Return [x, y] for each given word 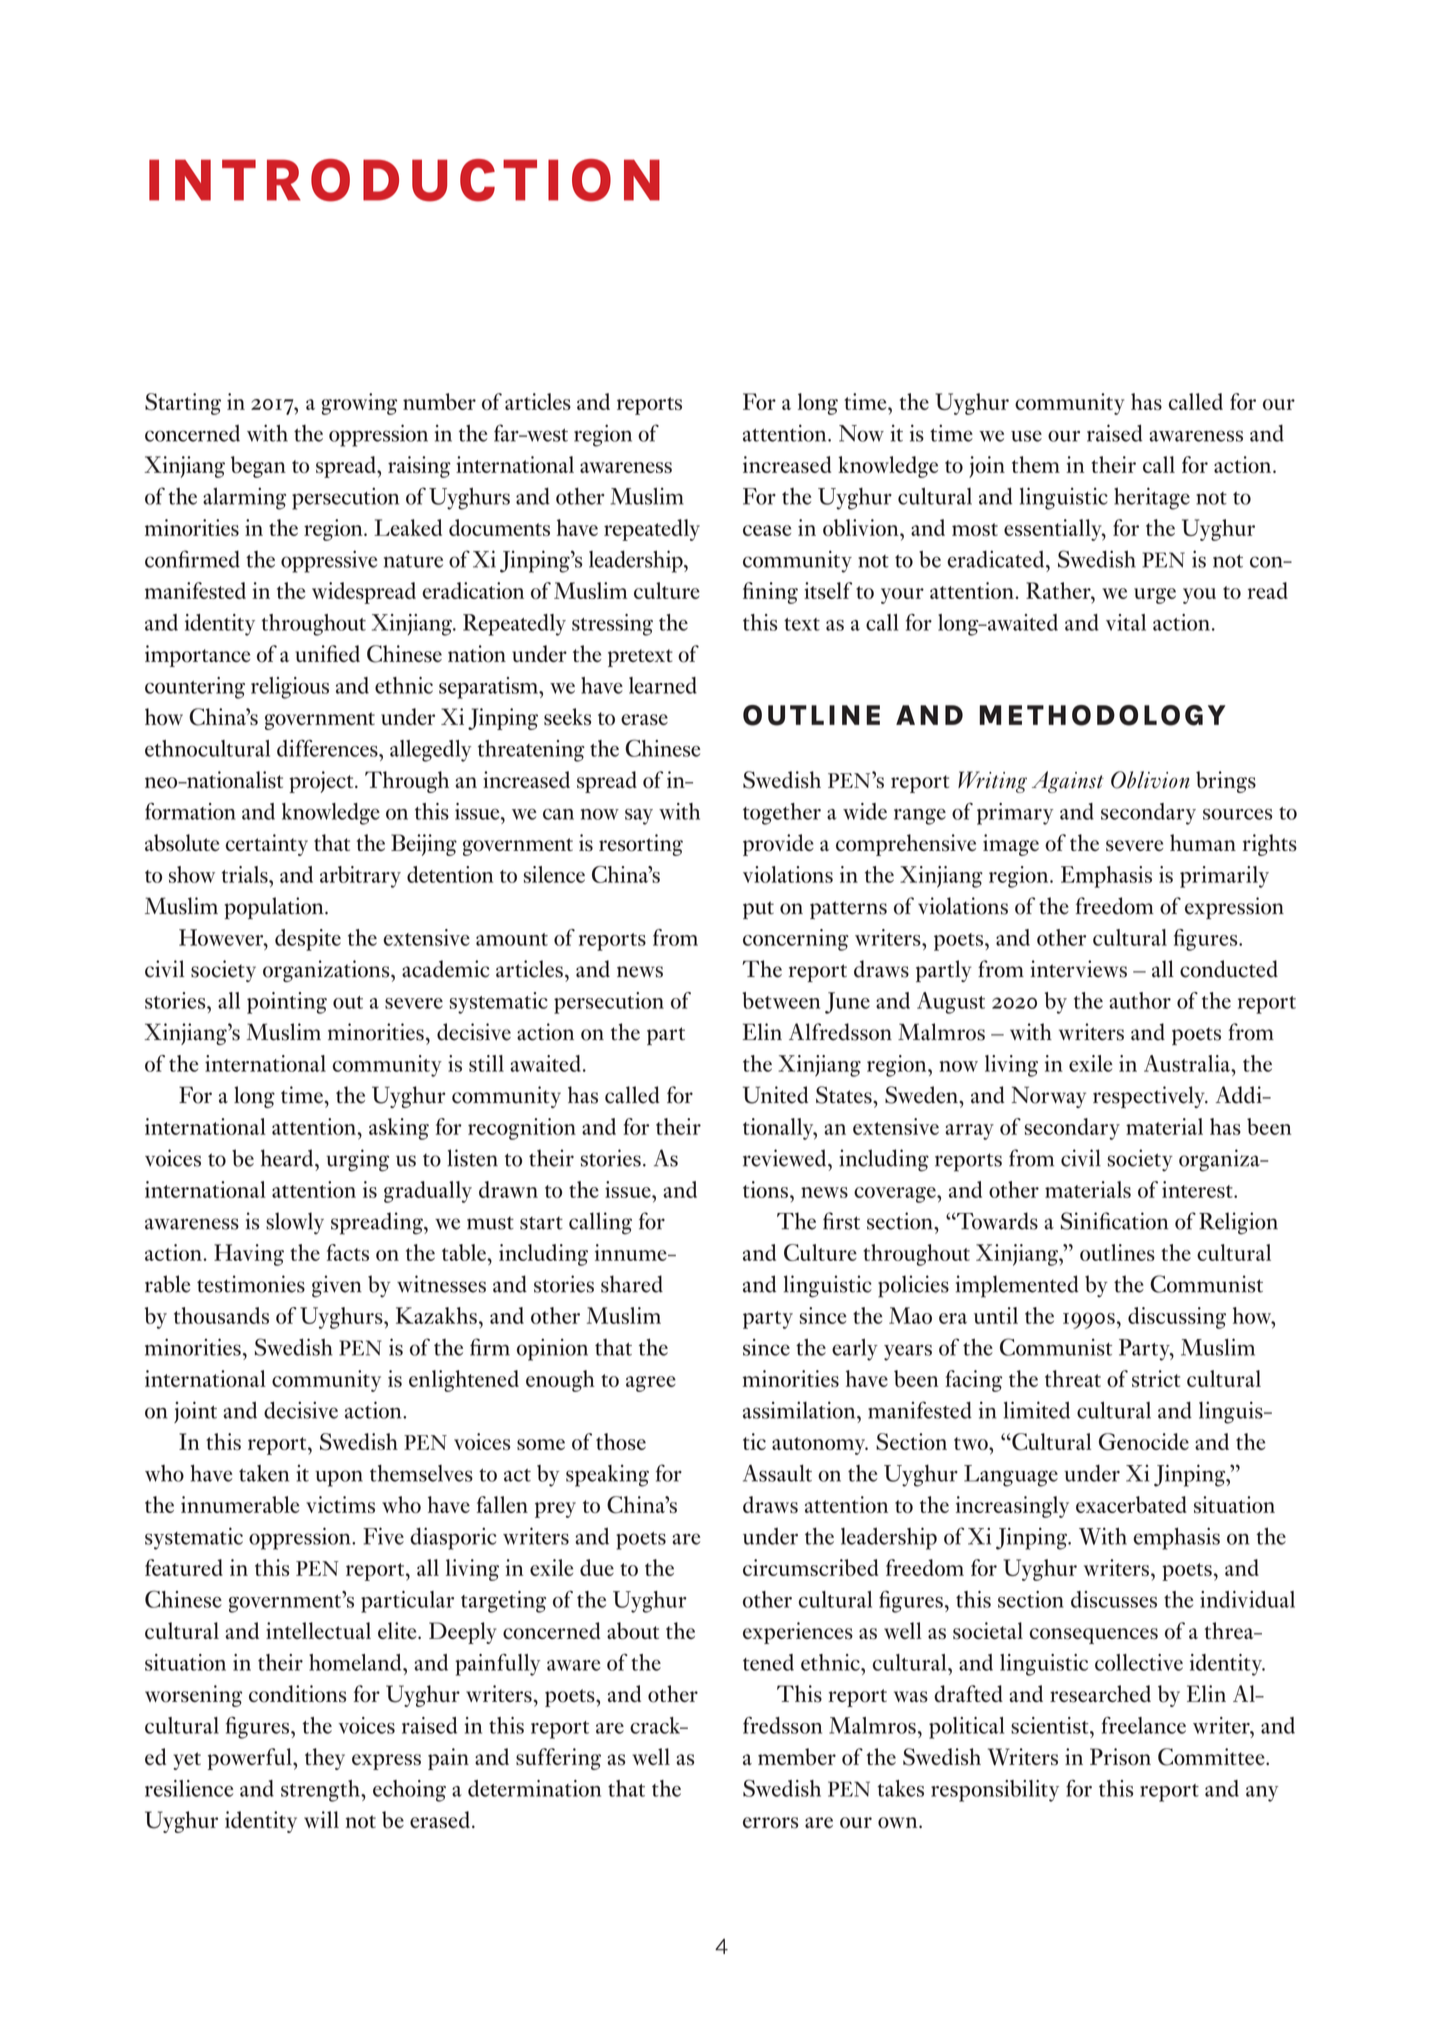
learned [663, 685]
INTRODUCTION [404, 180]
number [439, 401]
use [1026, 436]
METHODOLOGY [1103, 715]
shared [632, 1284]
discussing [1177, 1318]
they [325, 1759]
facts [348, 1252]
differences [328, 748]
